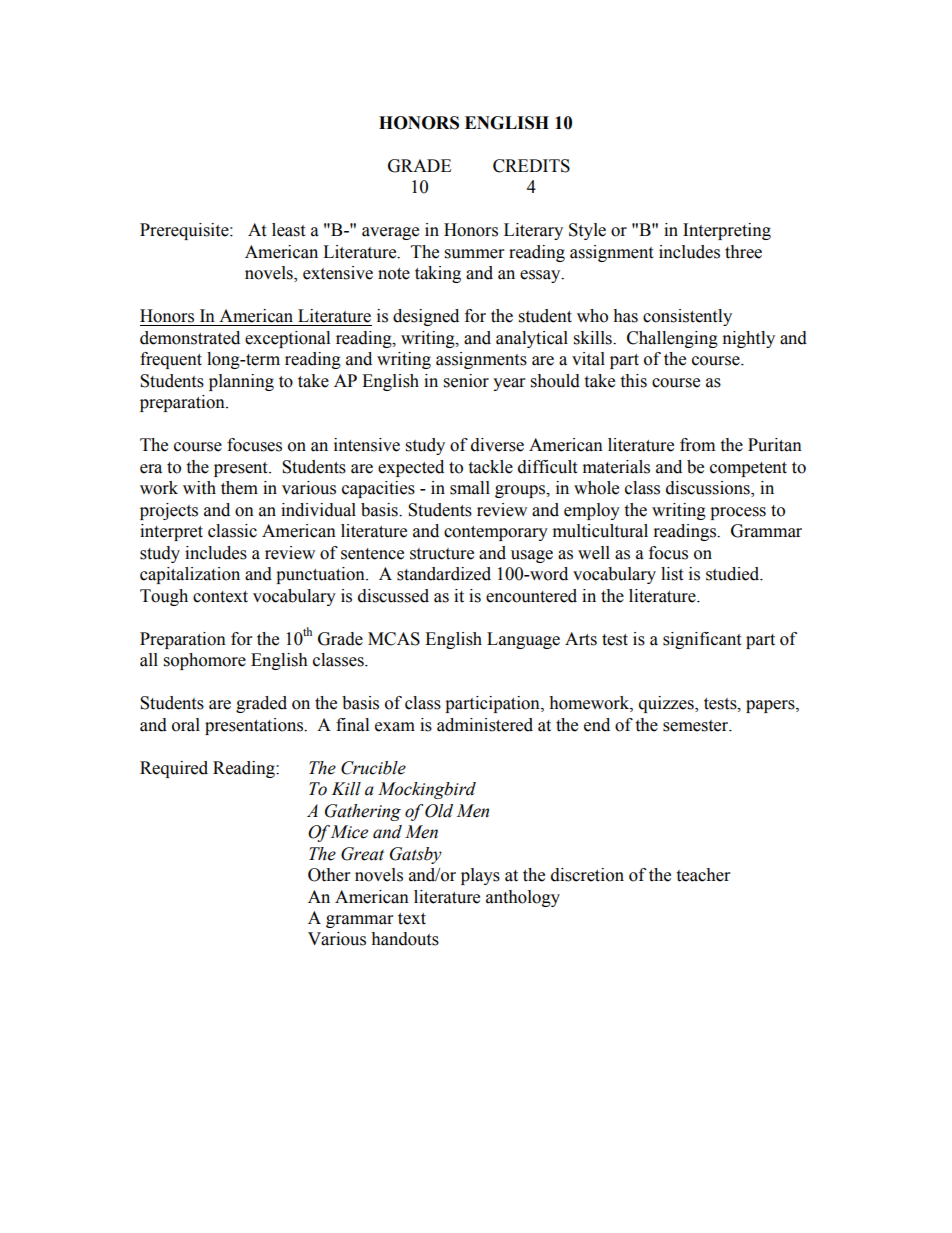  Describe the element at coordinates (531, 166) in the screenshot. I see `CREDITS` at that location.
